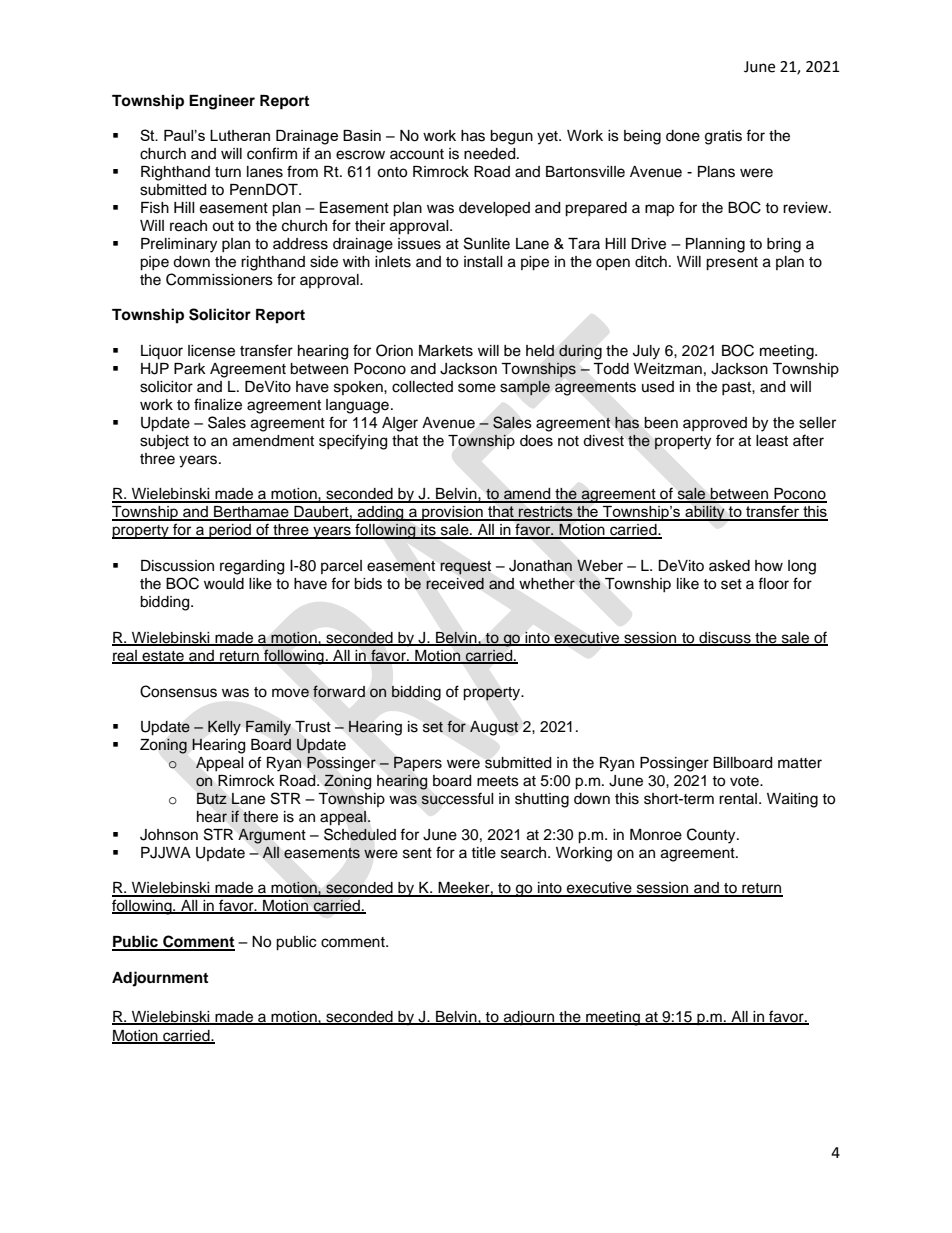 Image resolution: width=952 pixels, height=1233 pixels. Describe the element at coordinates (483, 262) in the screenshot. I see `install` at that location.
